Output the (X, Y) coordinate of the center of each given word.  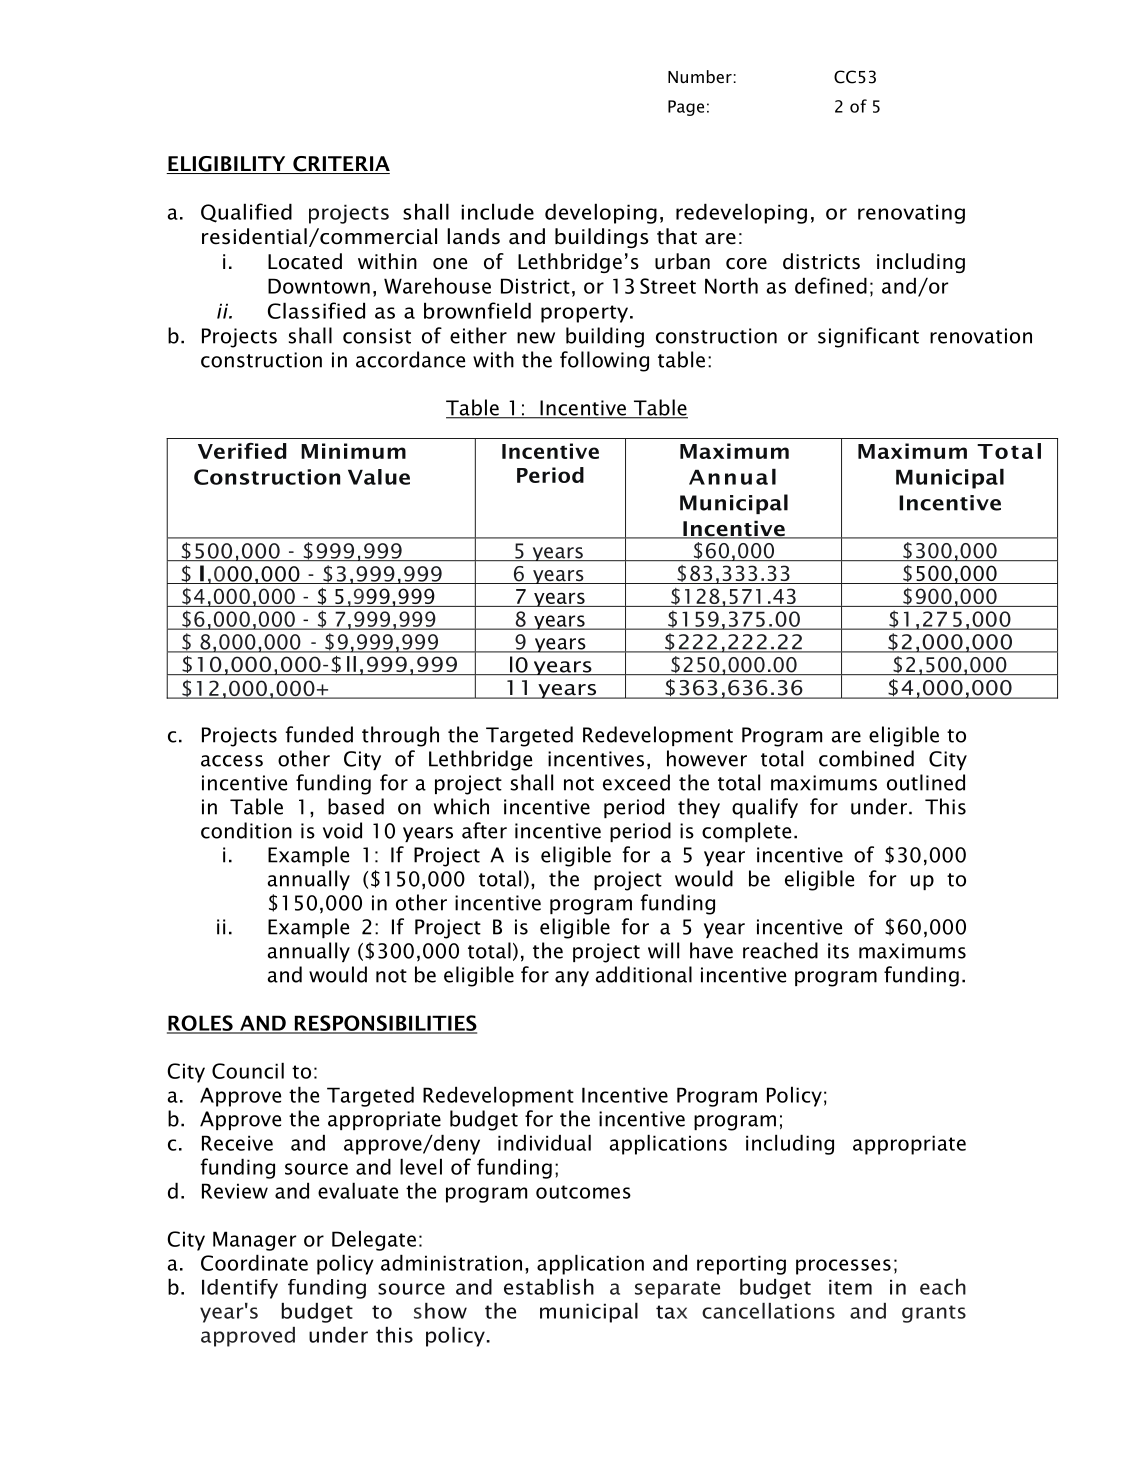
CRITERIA (340, 165)
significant (868, 337)
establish (549, 1286)
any (572, 978)
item (850, 1287)
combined (866, 758)
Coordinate (254, 1262)
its (838, 951)
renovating (911, 214)
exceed (636, 782)
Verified (242, 451)
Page (686, 108)
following (604, 361)
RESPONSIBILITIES (384, 1024)
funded (319, 734)
